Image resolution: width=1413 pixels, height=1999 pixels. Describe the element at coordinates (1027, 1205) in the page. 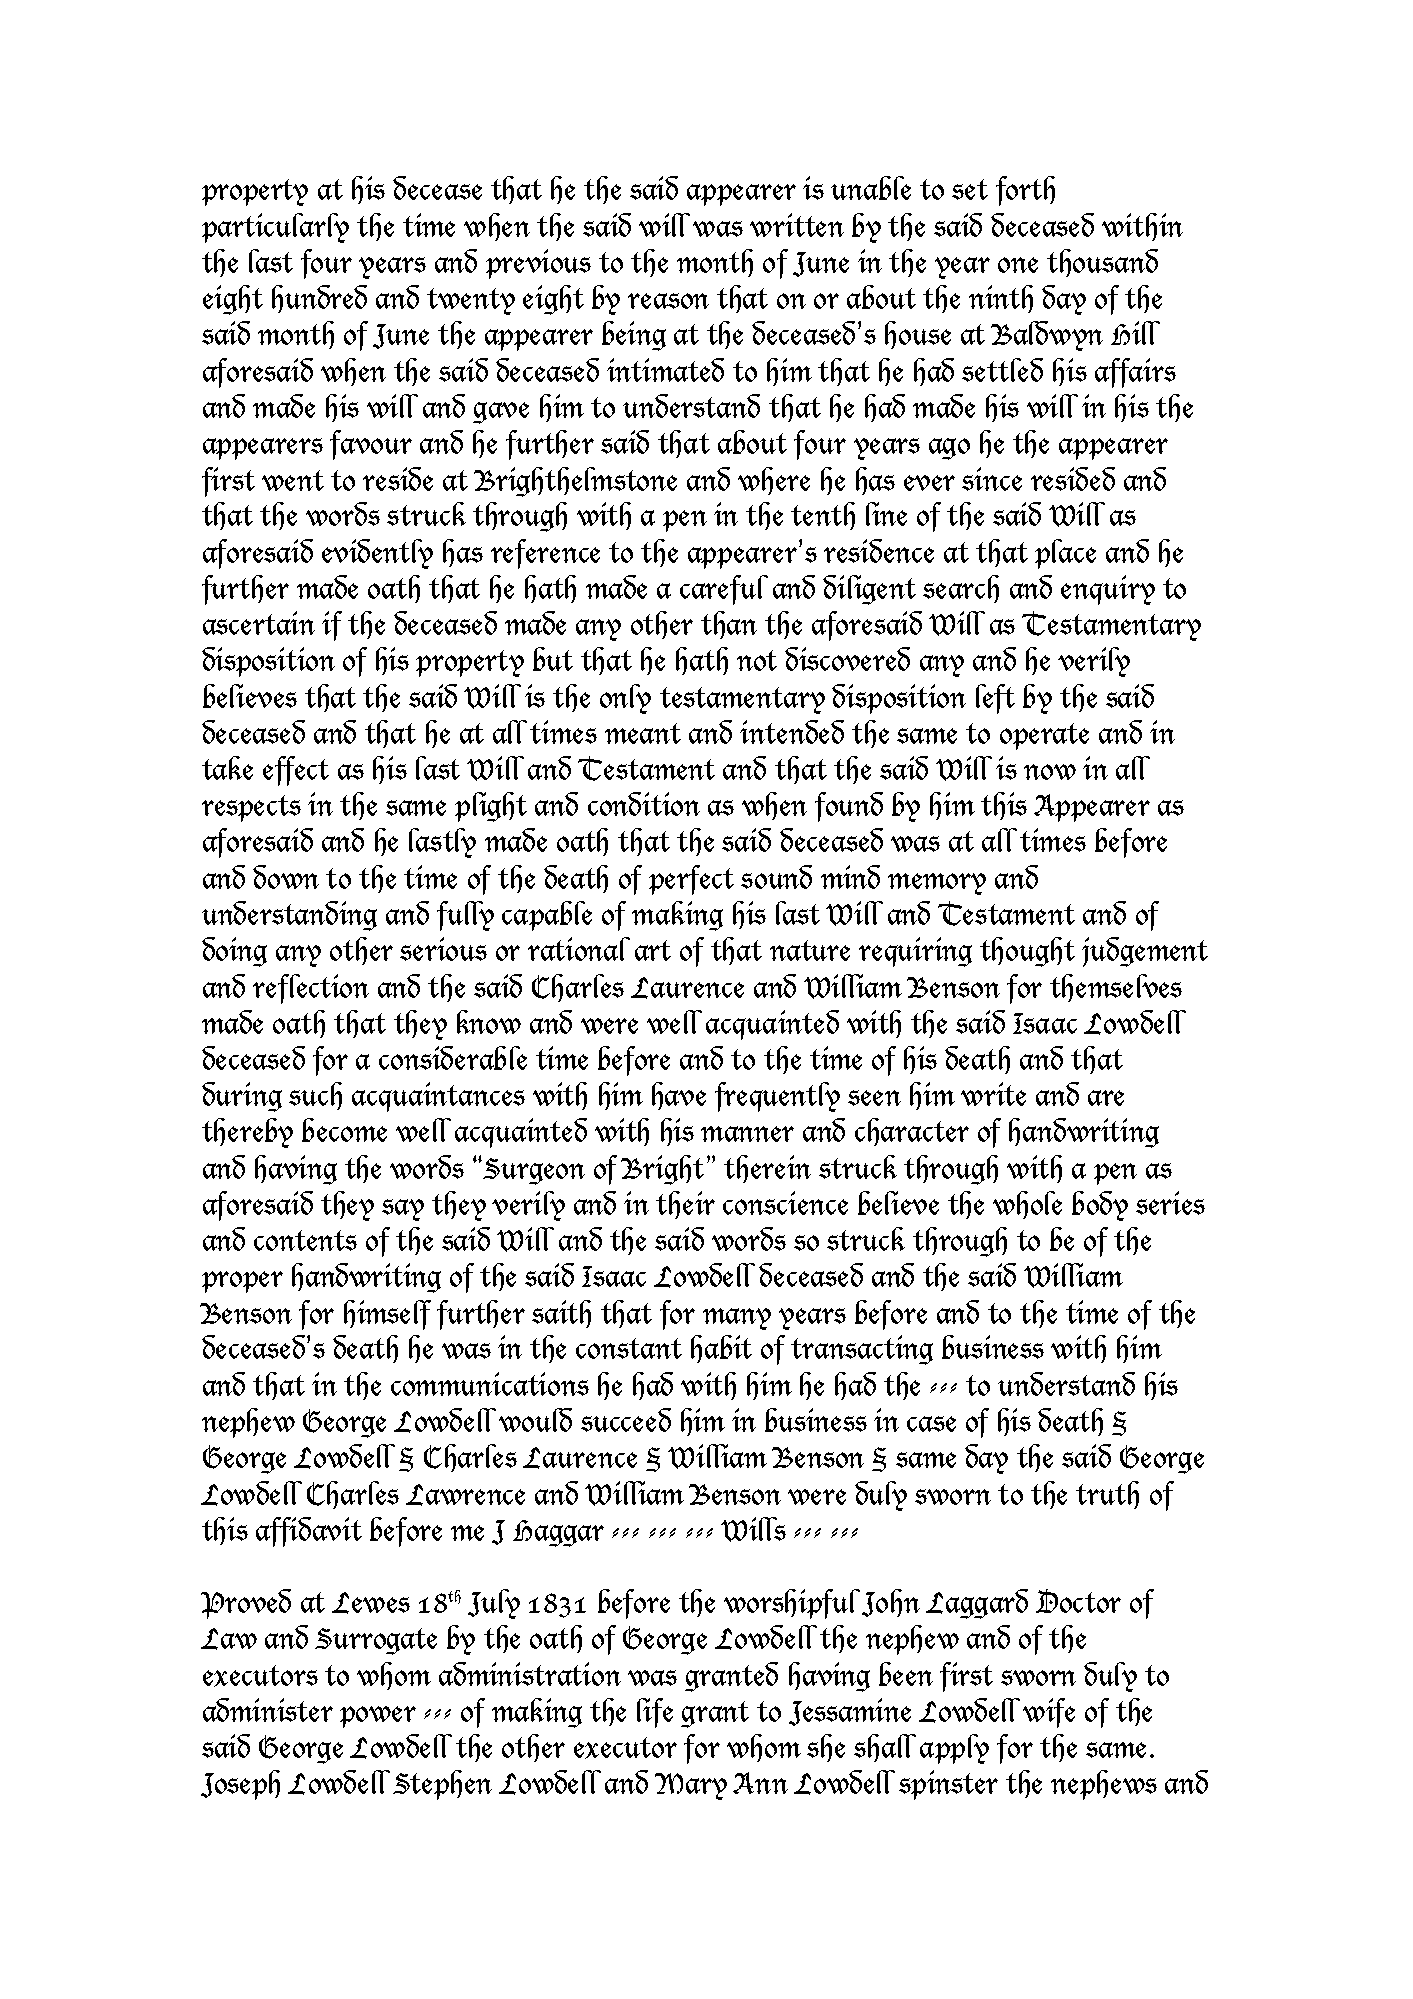

I see `whole` at that location.
